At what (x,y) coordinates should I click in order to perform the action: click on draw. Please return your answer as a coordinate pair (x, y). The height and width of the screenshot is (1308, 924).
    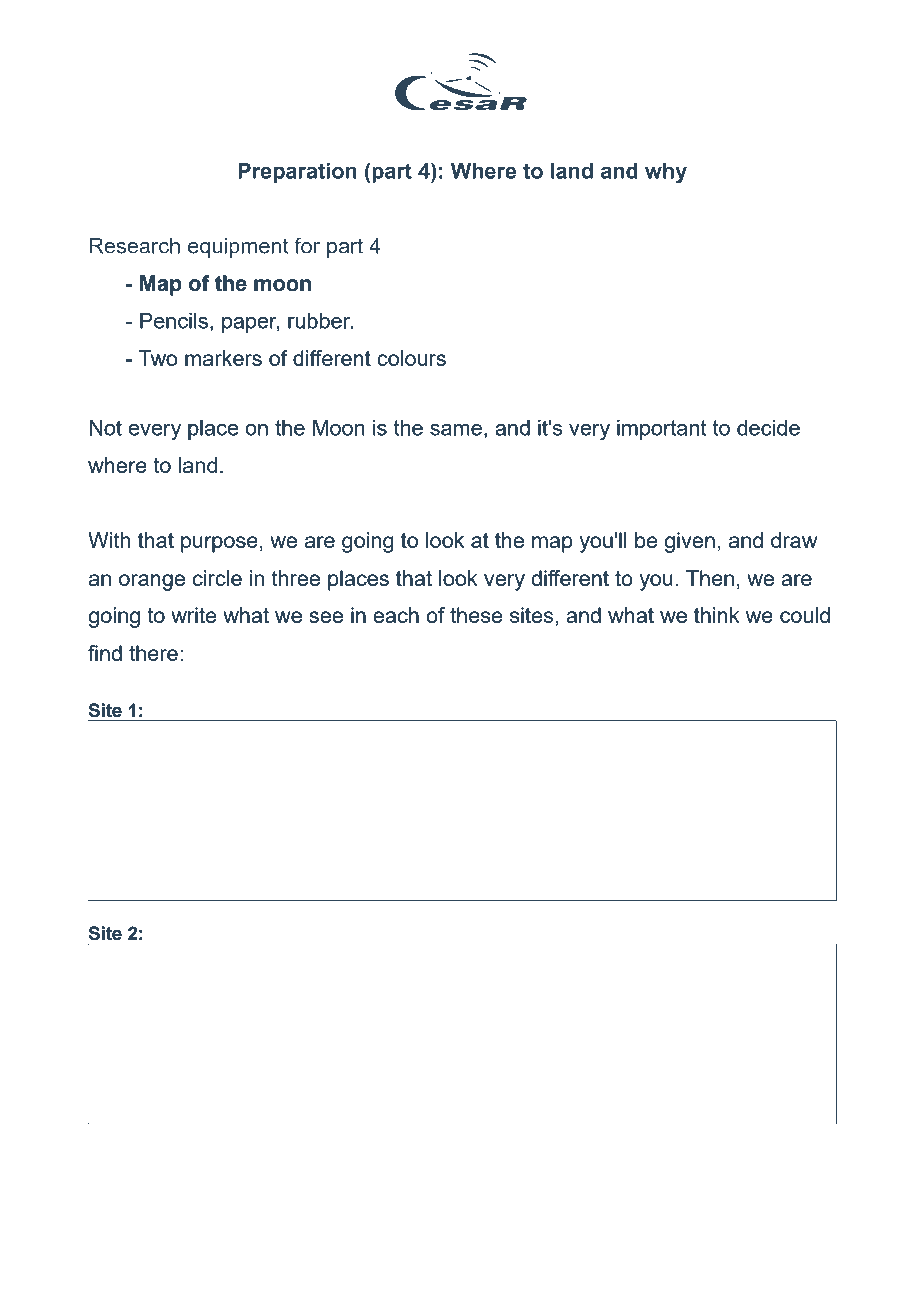
    Looking at the image, I should click on (794, 540).
